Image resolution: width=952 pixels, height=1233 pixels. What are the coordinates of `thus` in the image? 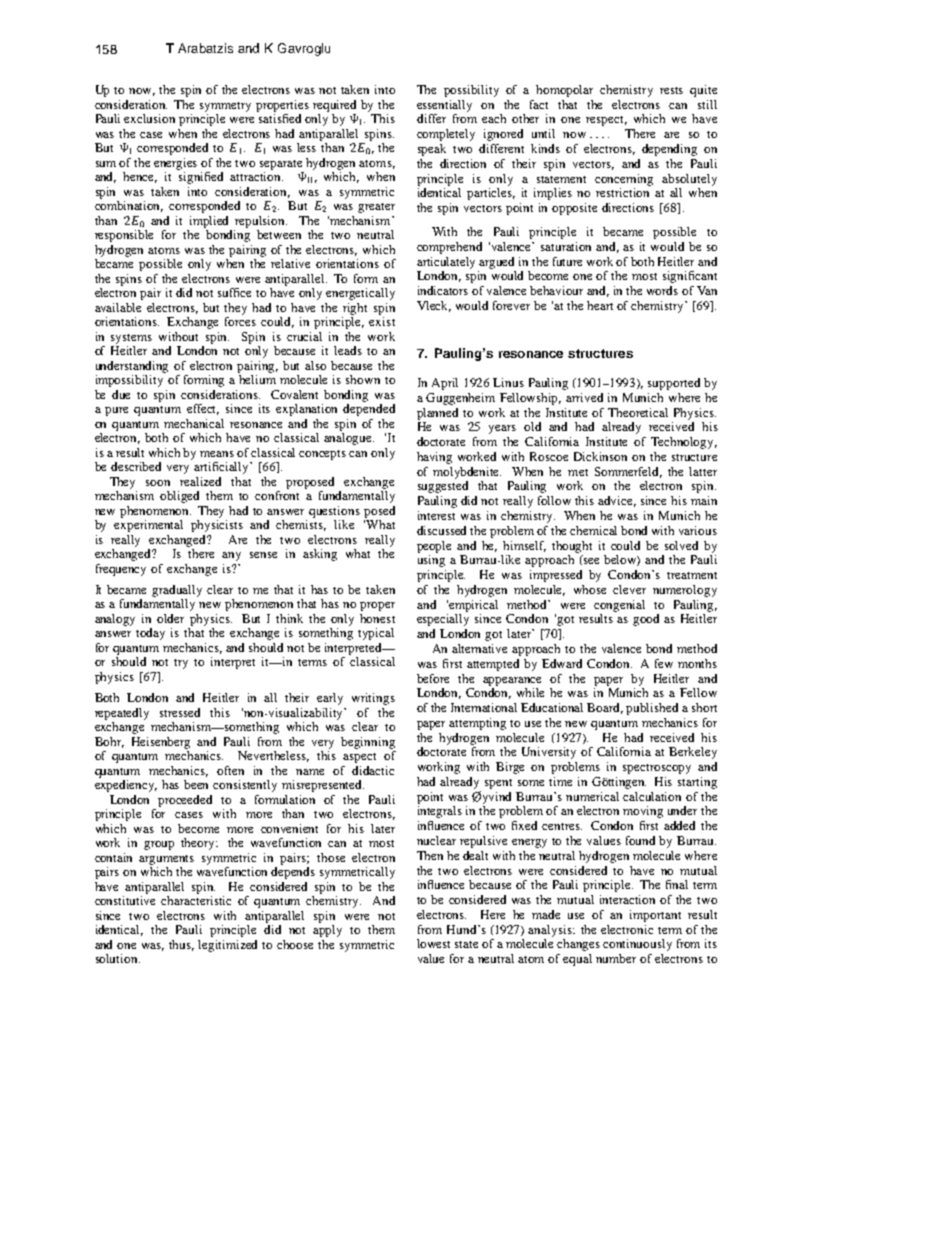 It's located at (181, 945).
